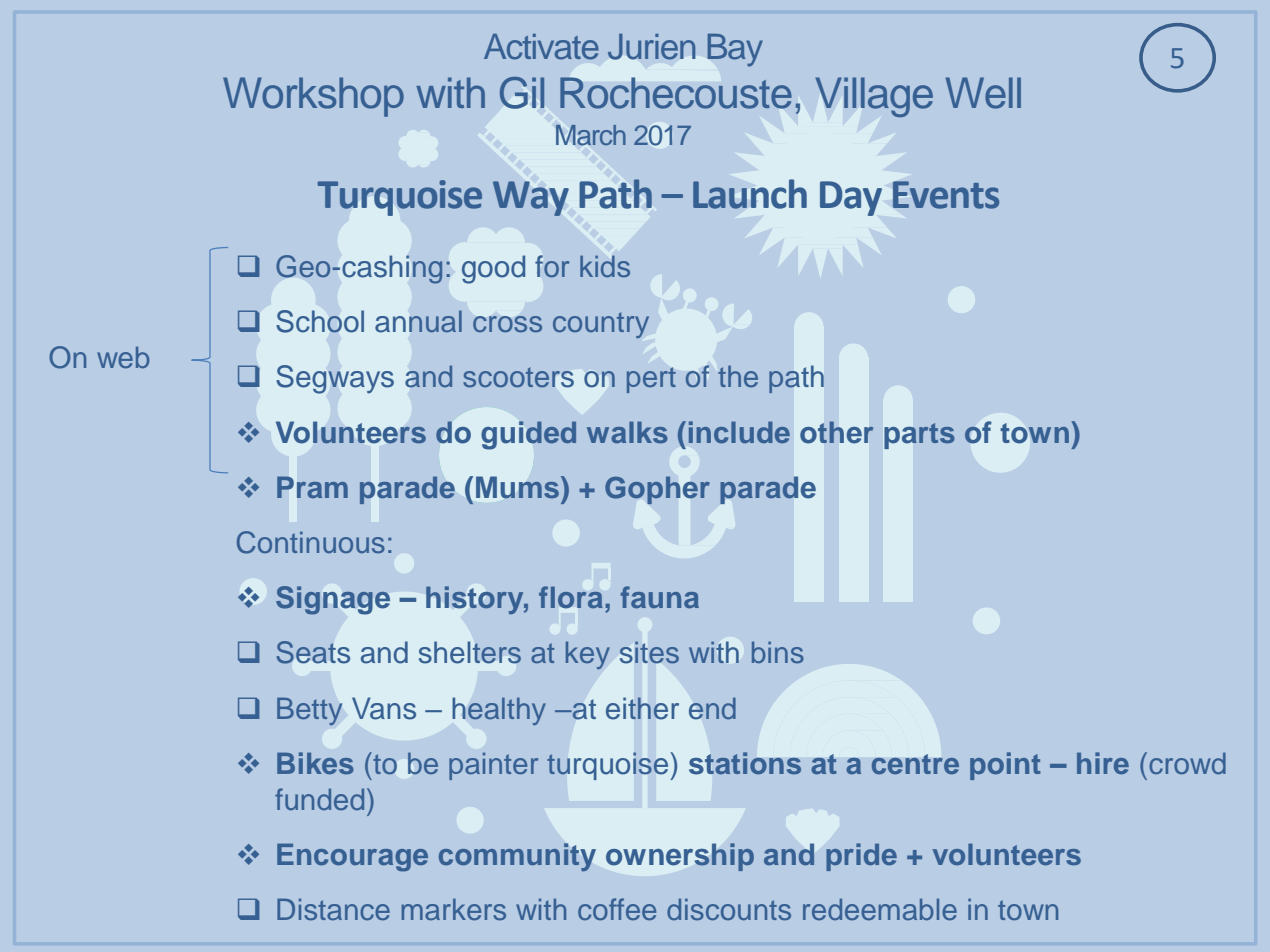  What do you see at coordinates (880, 909) in the screenshot?
I see `redeemable` at bounding box center [880, 909].
